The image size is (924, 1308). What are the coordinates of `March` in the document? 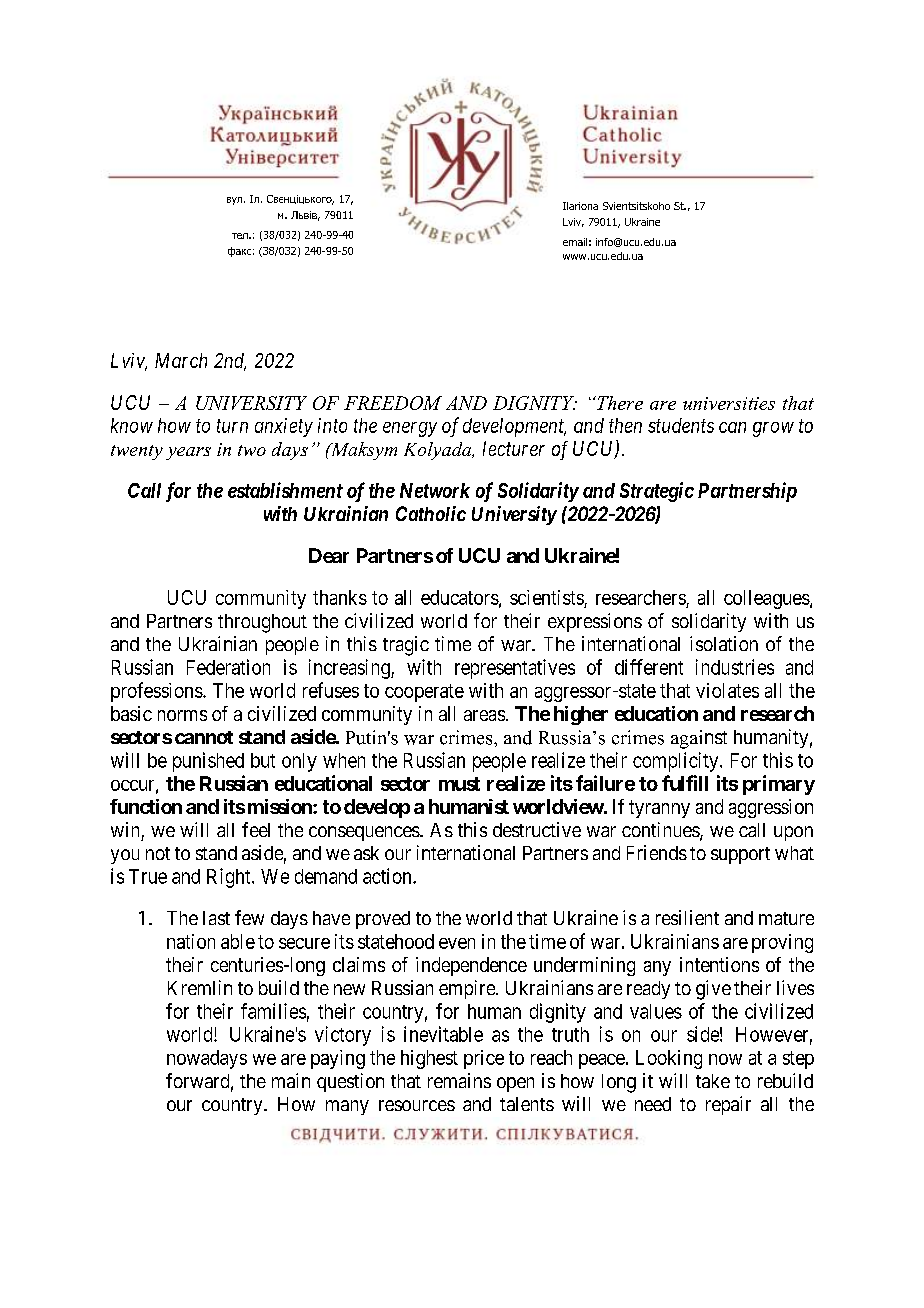 It's located at (181, 360).
